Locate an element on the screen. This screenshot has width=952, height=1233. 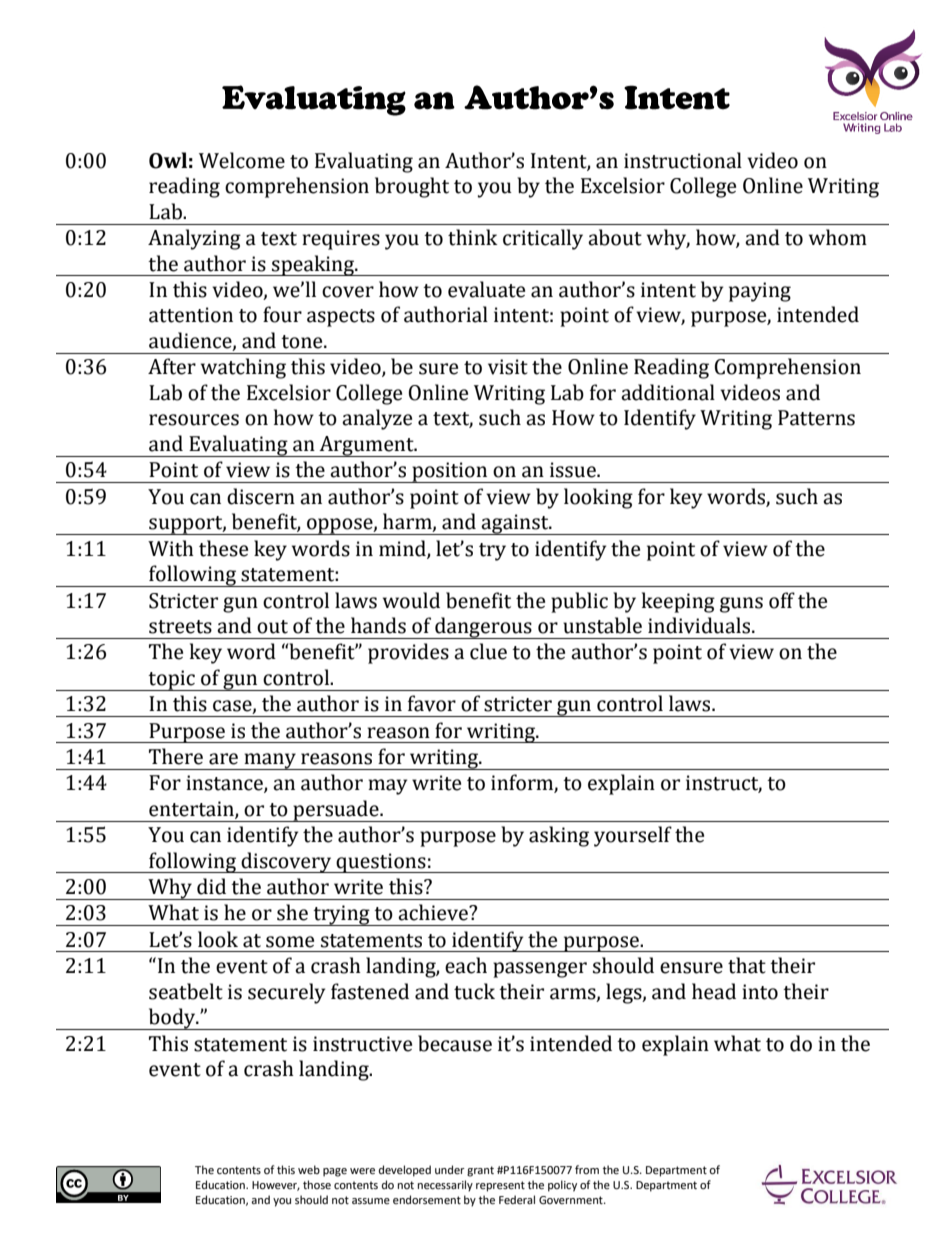
think is located at coordinates (473, 237).
